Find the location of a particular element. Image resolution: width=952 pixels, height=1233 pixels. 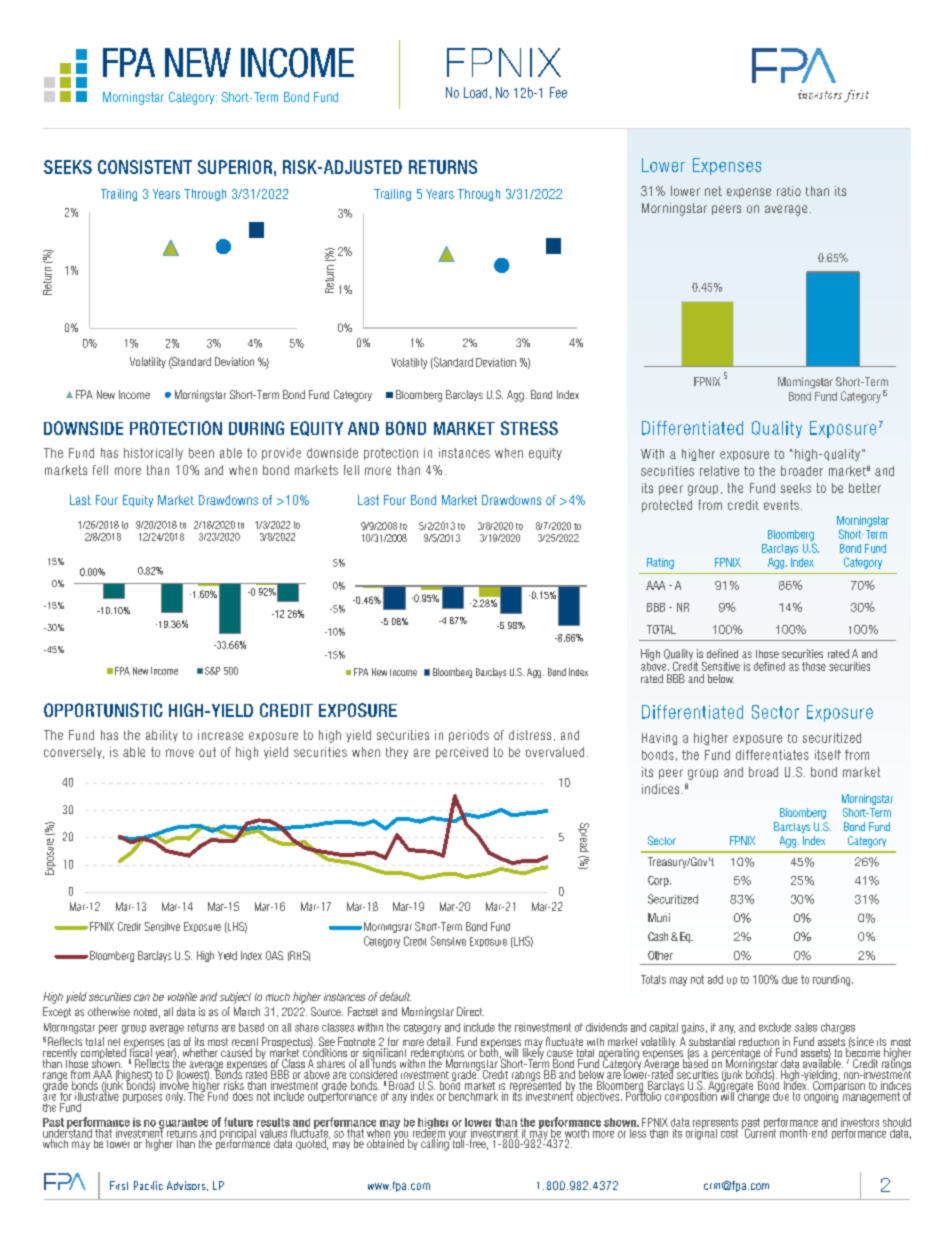

Pacific is located at coordinates (148, 1185).
